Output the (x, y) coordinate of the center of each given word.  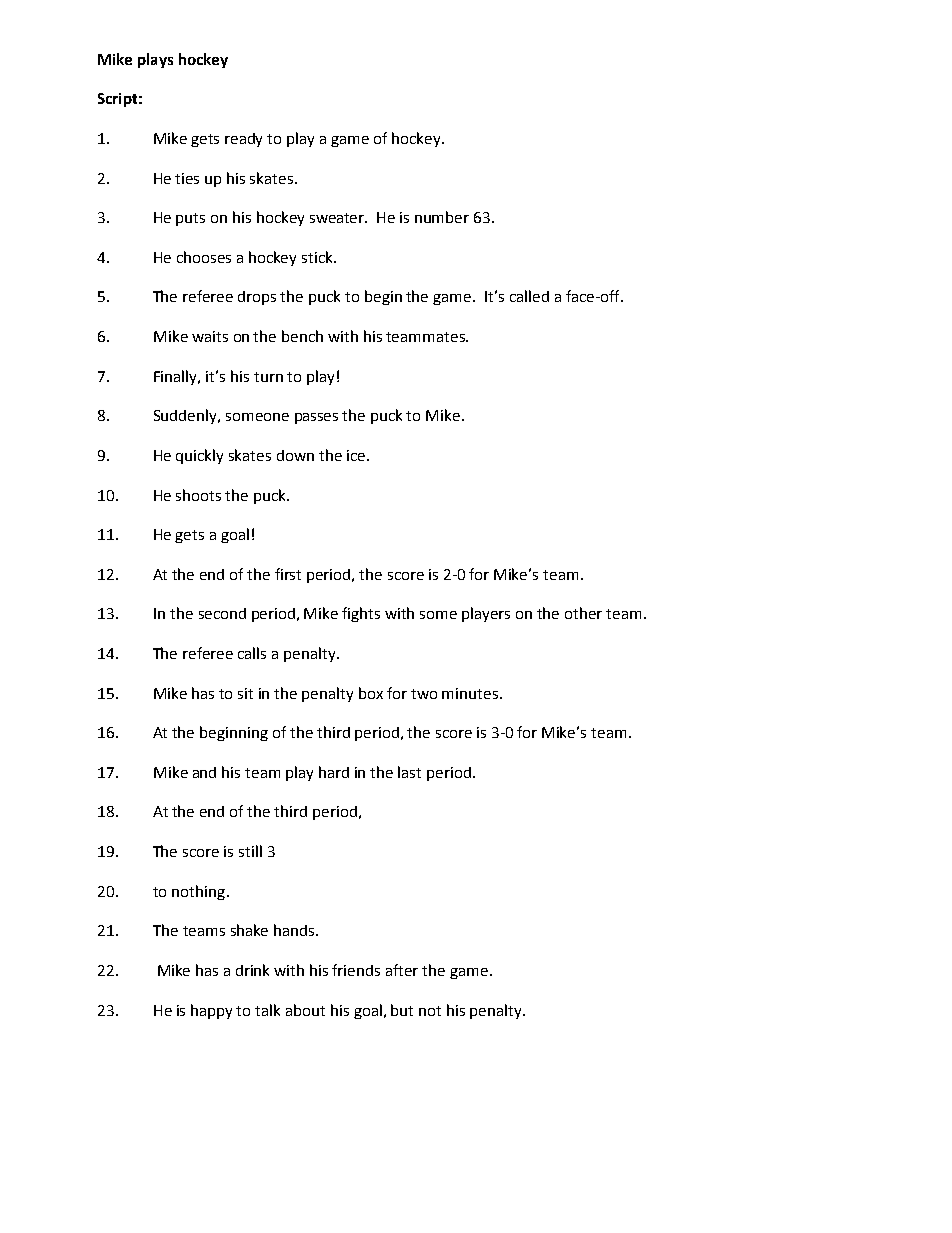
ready (243, 140)
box (371, 693)
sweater (338, 218)
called (529, 296)
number (442, 217)
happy (211, 1011)
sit (245, 693)
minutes (471, 693)
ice (357, 455)
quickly (199, 456)
